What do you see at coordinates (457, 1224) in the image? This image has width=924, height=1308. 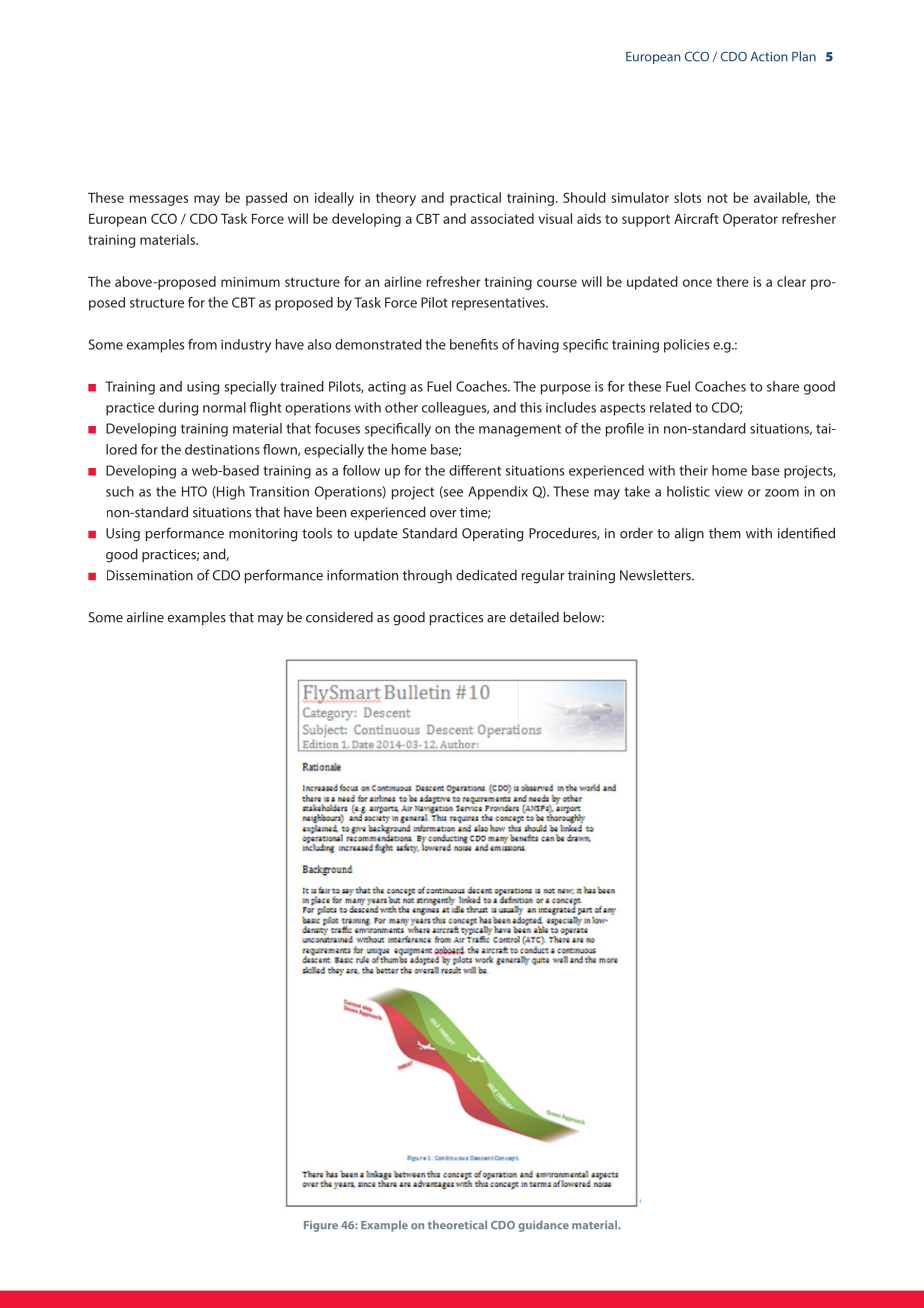 I see `theoretical` at bounding box center [457, 1224].
